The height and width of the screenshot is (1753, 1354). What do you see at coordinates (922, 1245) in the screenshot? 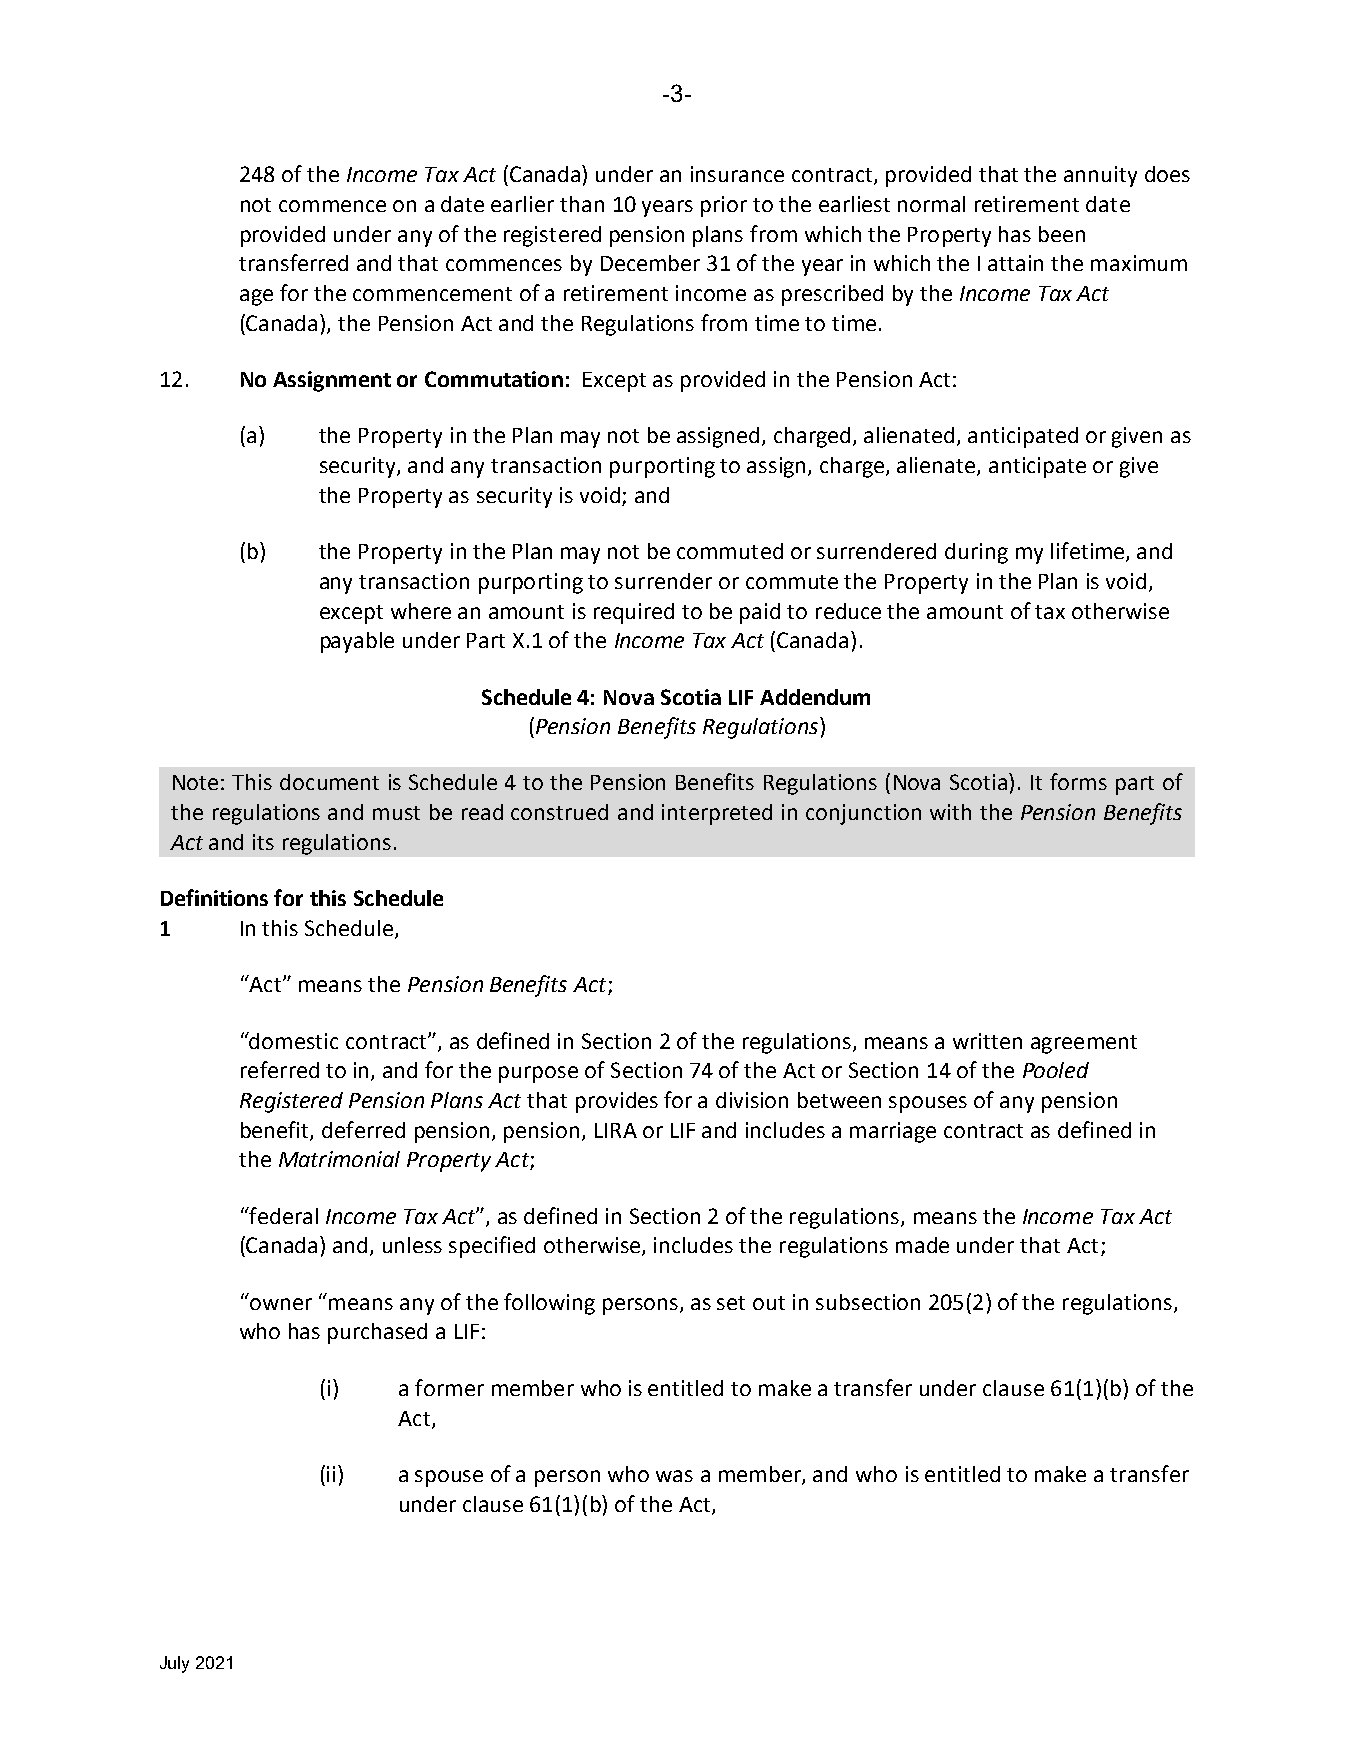
I see `made` at bounding box center [922, 1245].
